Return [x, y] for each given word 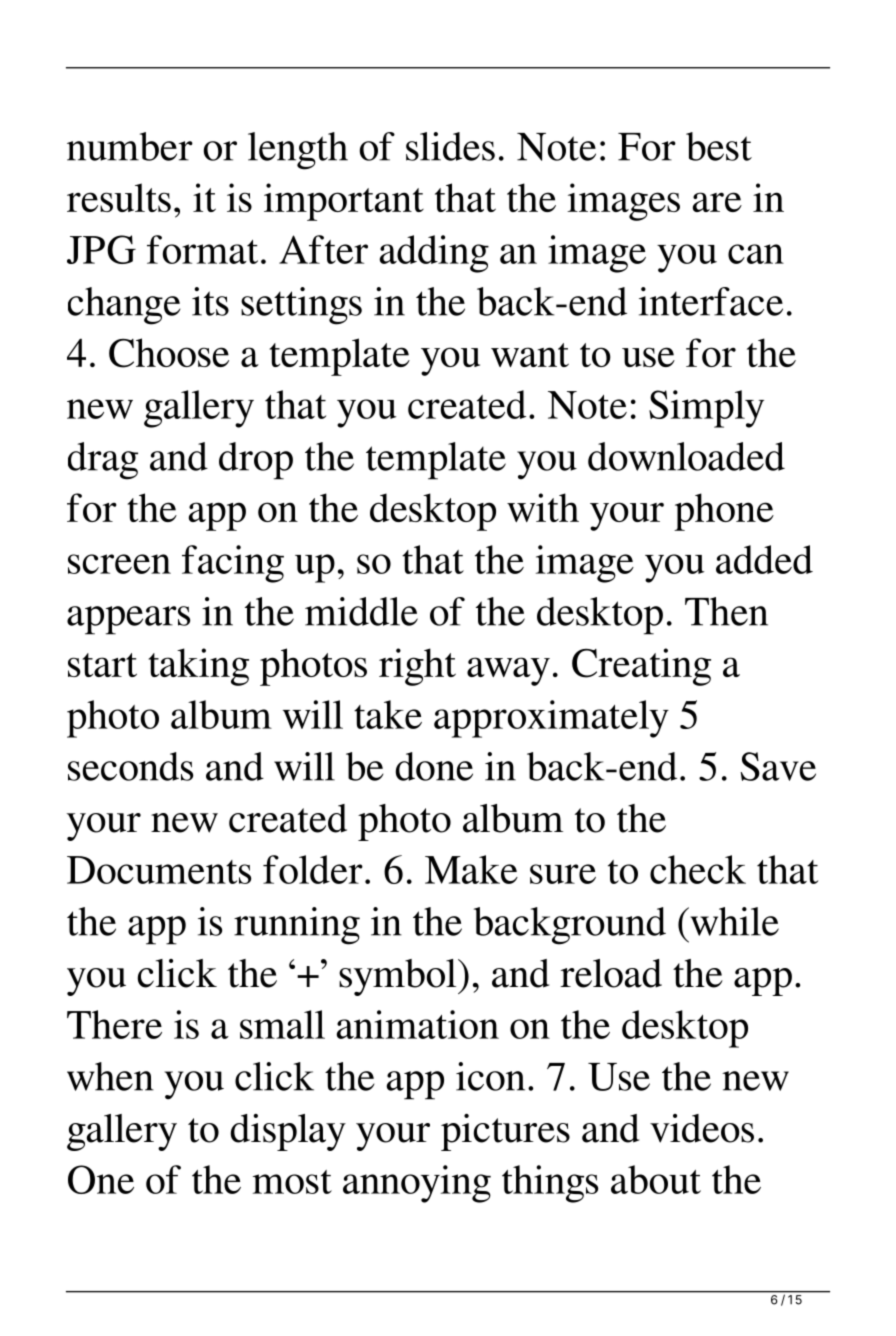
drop [256, 461]
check [698, 869]
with [543, 507]
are [717, 202]
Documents [159, 870]
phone [724, 512]
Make [471, 869]
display [288, 1132]
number [130, 146]
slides [450, 146]
